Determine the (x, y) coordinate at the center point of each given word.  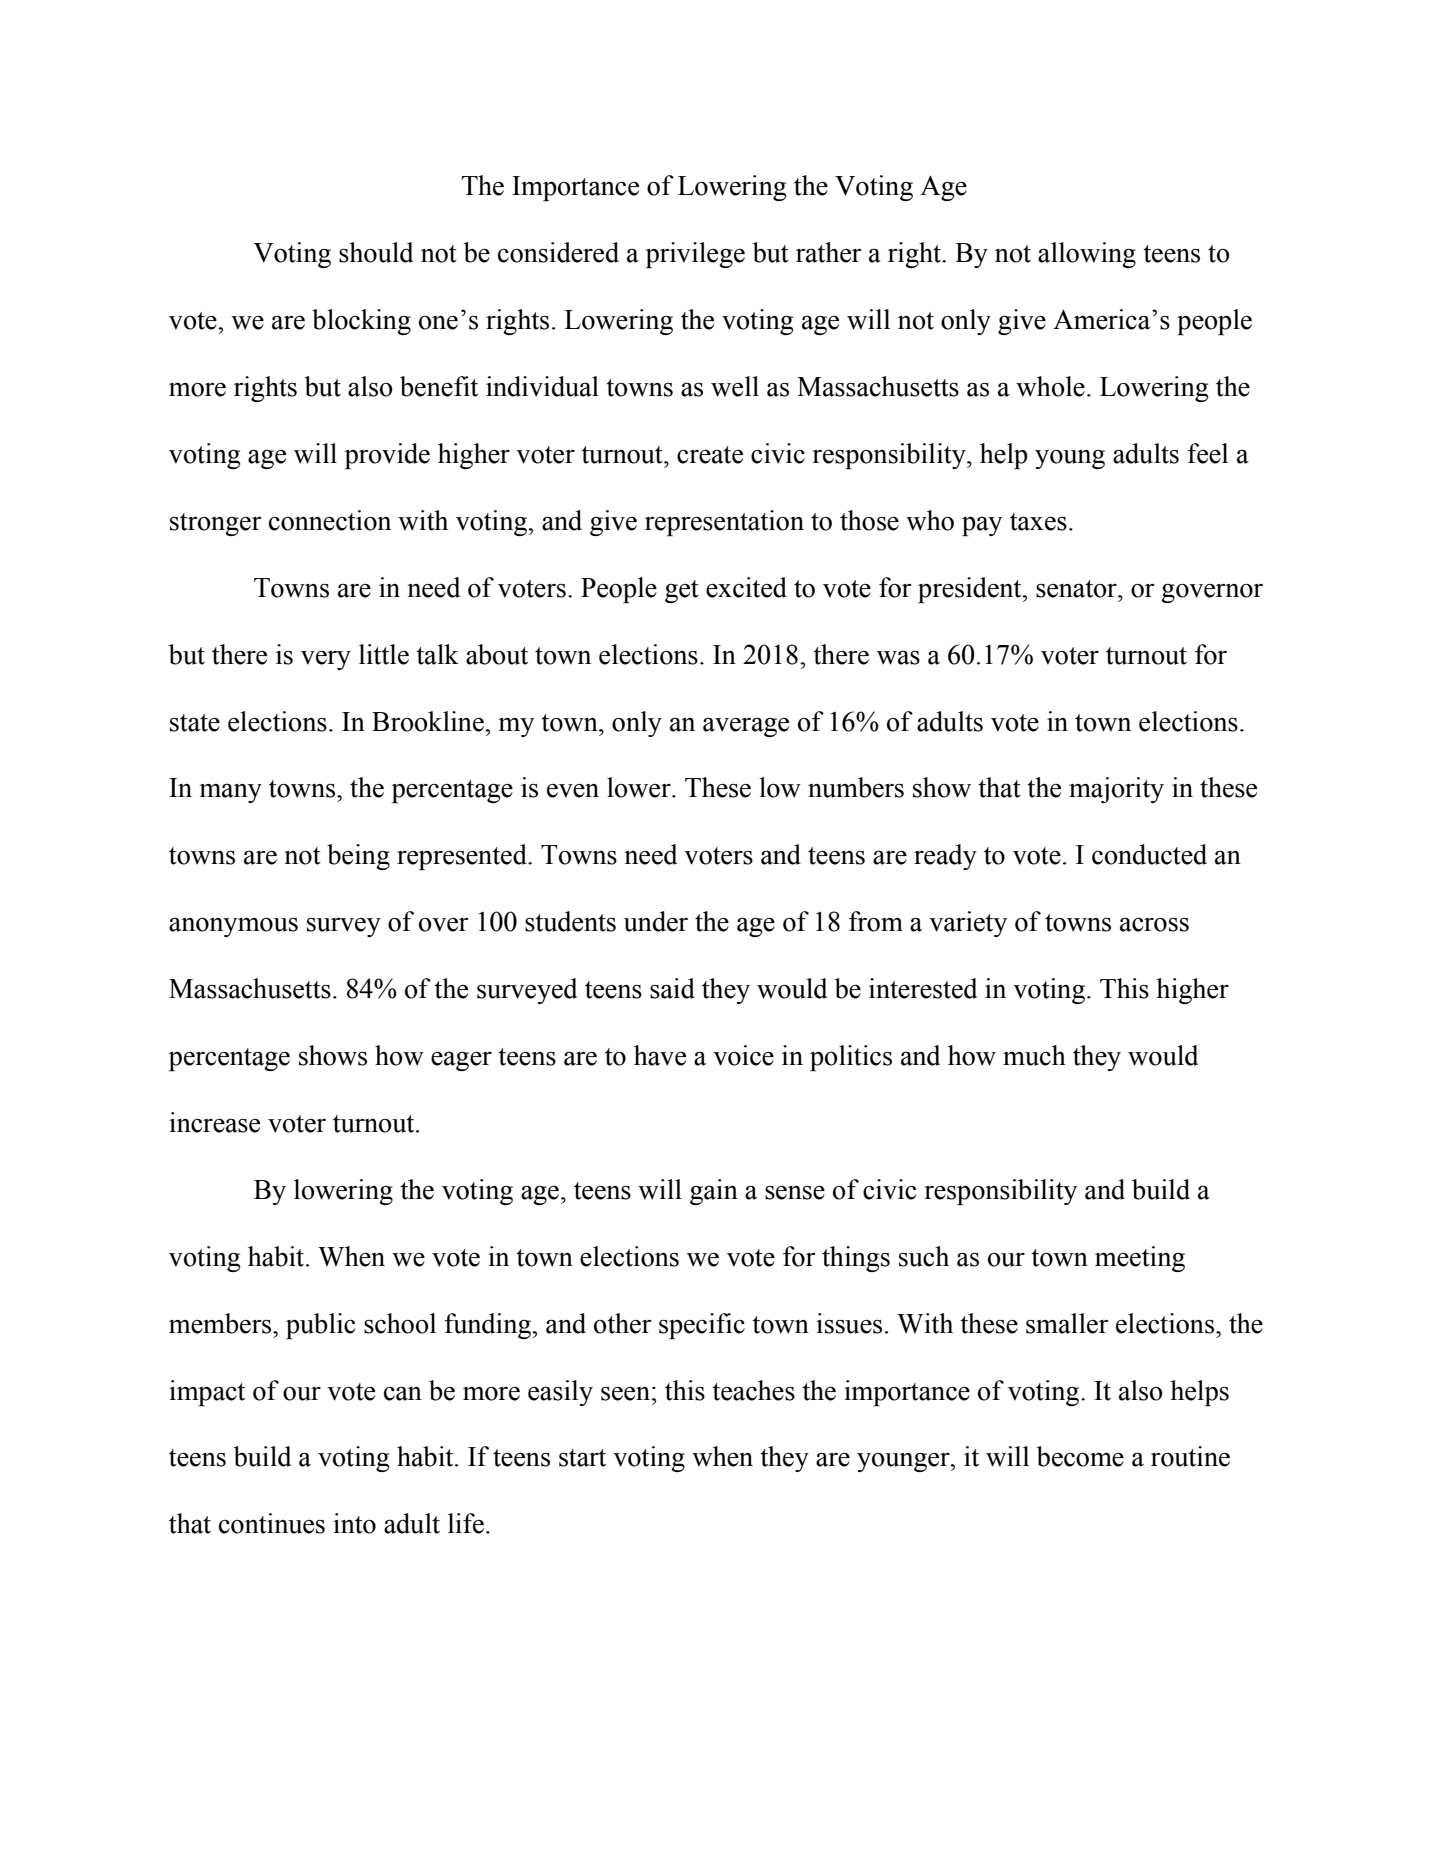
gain (714, 1192)
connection (330, 520)
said (672, 988)
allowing (1087, 255)
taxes (1038, 522)
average (746, 727)
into (354, 1523)
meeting (1140, 1259)
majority (1116, 790)
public (320, 1326)
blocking (361, 322)
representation (724, 523)
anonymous (233, 927)
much (1034, 1055)
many (230, 793)
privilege (695, 255)
